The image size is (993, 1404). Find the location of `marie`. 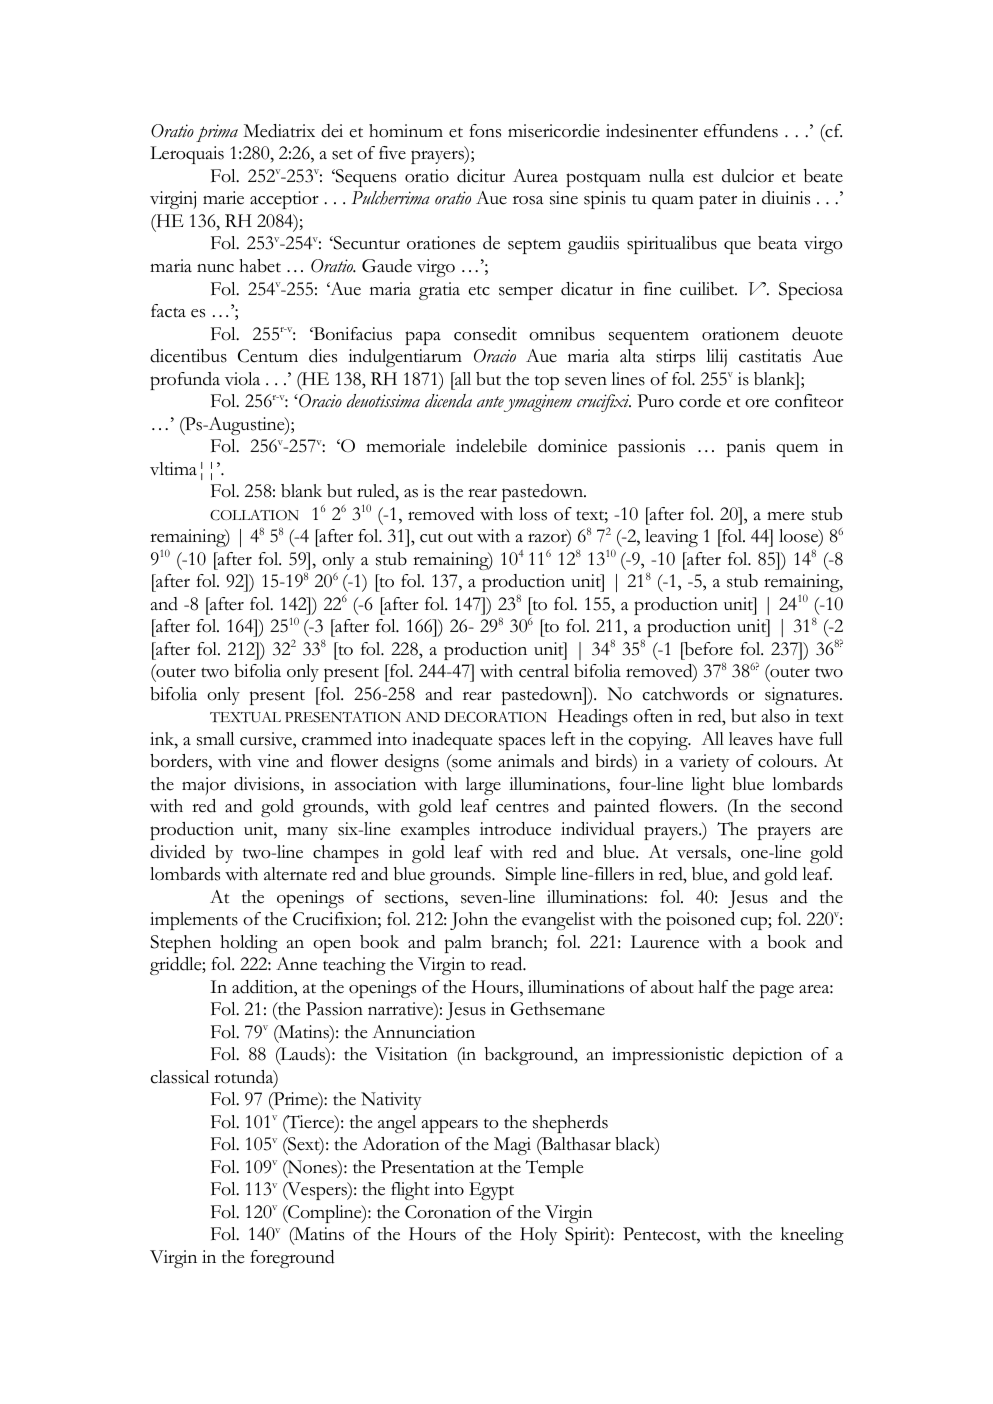

marie is located at coordinates (223, 198).
